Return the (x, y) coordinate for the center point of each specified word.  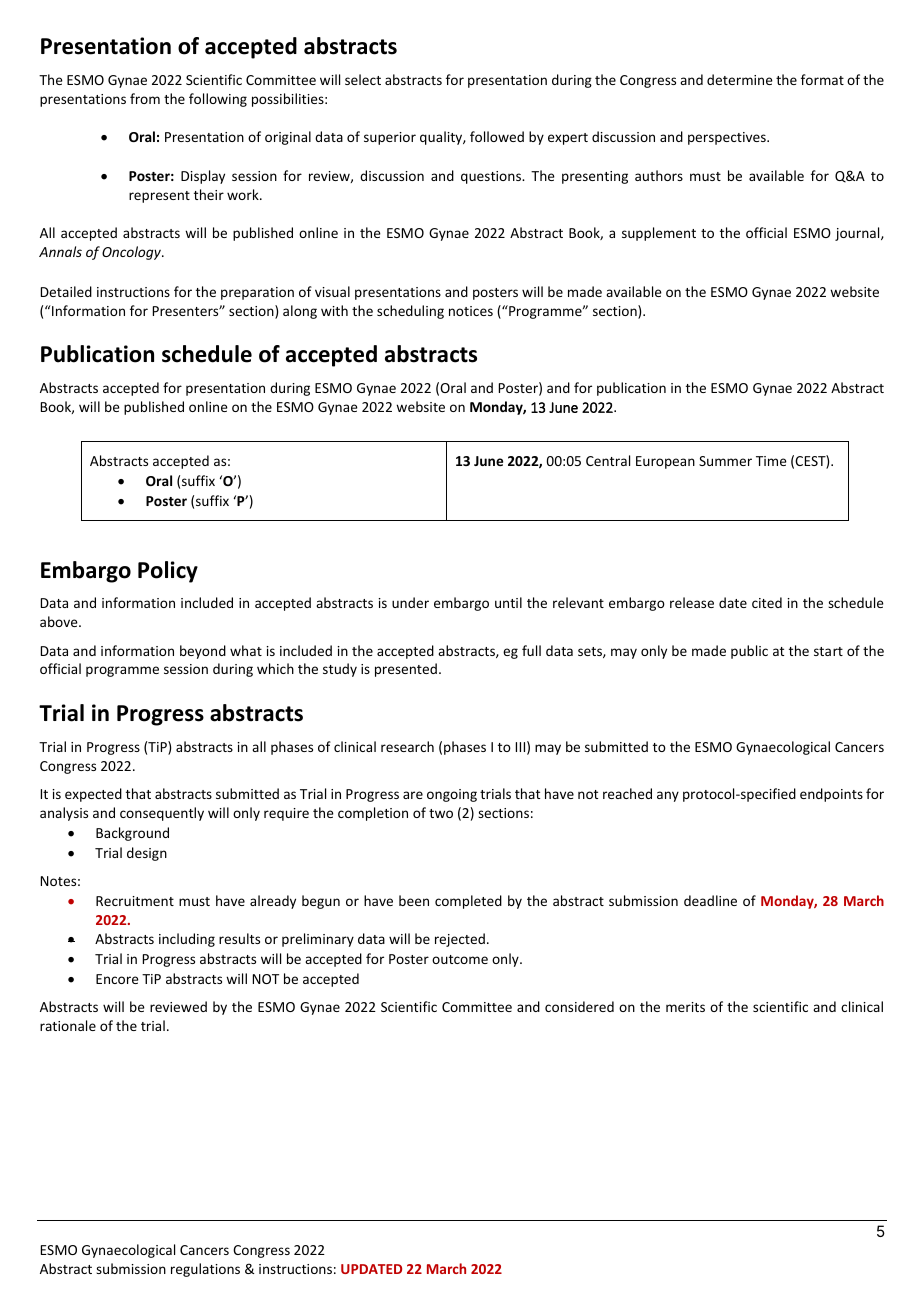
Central (608, 460)
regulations (205, 1270)
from (145, 98)
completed (468, 902)
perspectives (728, 138)
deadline (710, 900)
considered (579, 1006)
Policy (168, 572)
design (147, 854)
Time (771, 461)
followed (497, 136)
